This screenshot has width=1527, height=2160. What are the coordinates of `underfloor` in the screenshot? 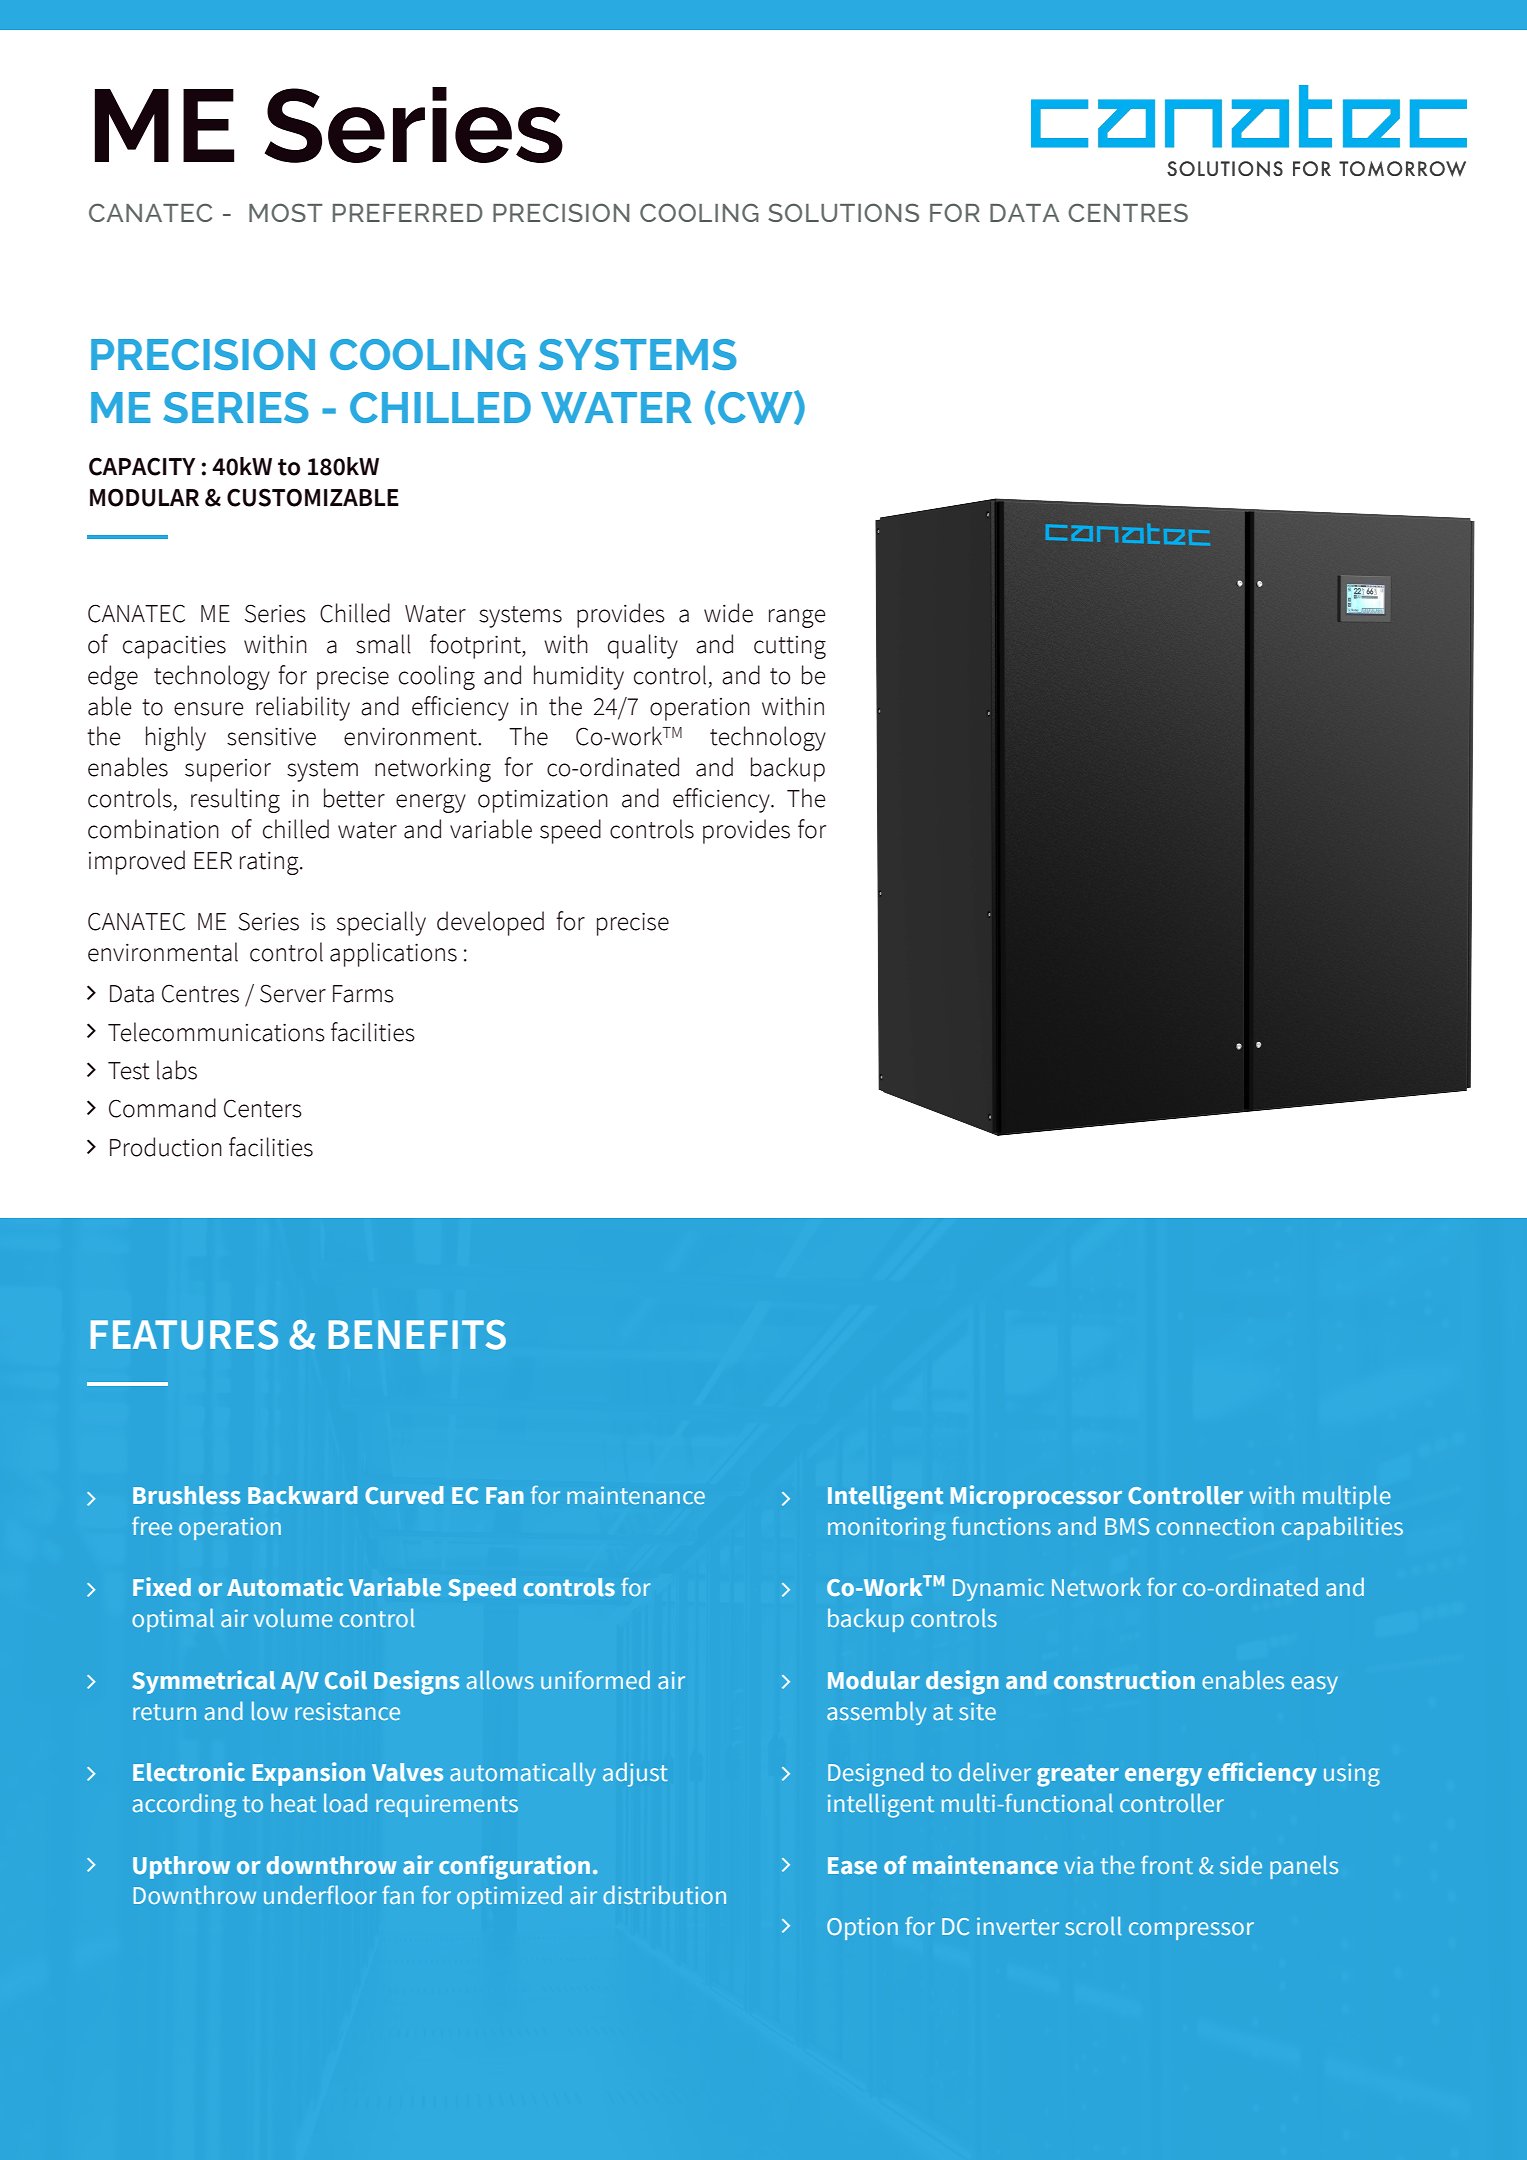 It's located at (320, 1894).
